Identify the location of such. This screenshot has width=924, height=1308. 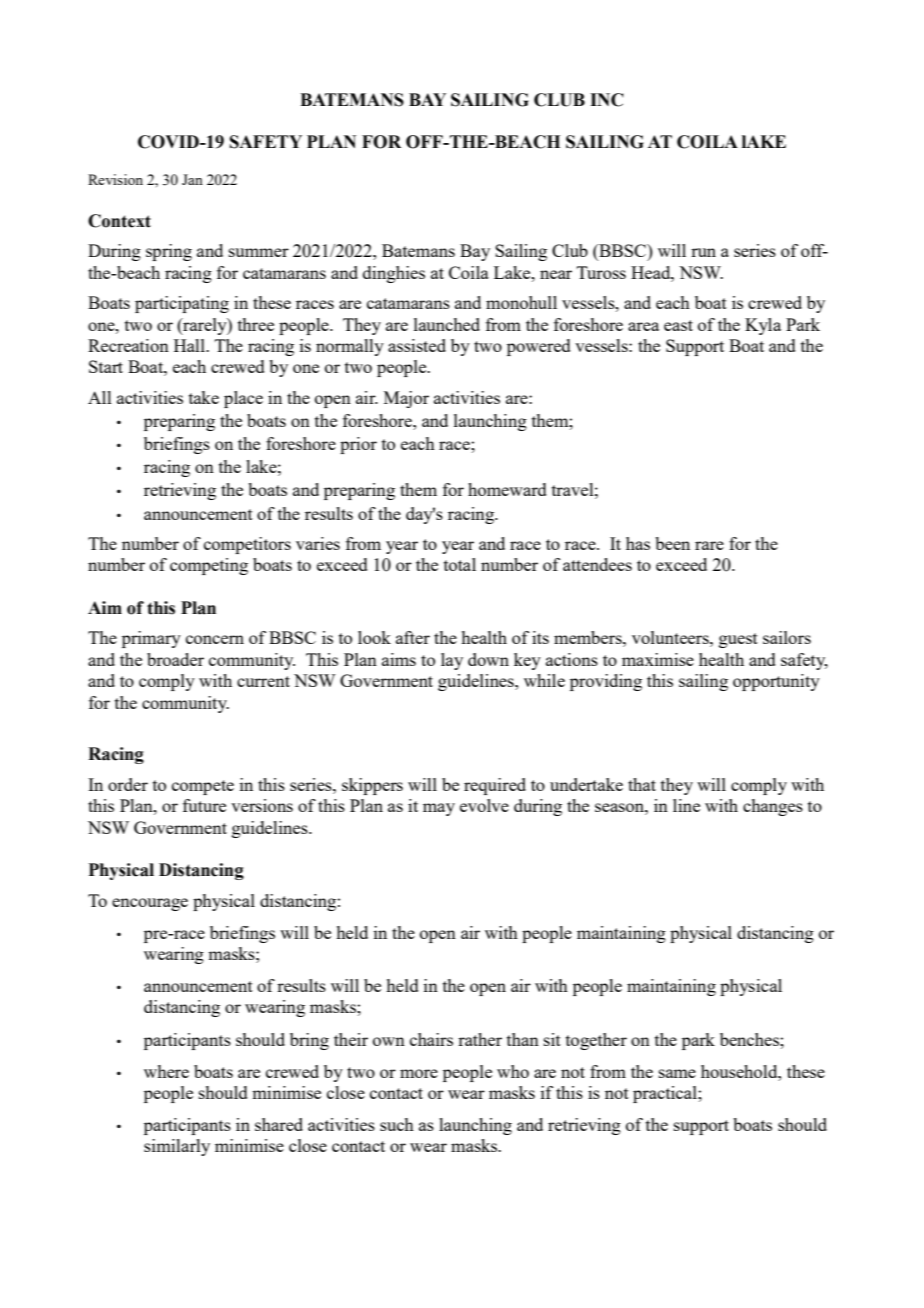
(397, 1124).
